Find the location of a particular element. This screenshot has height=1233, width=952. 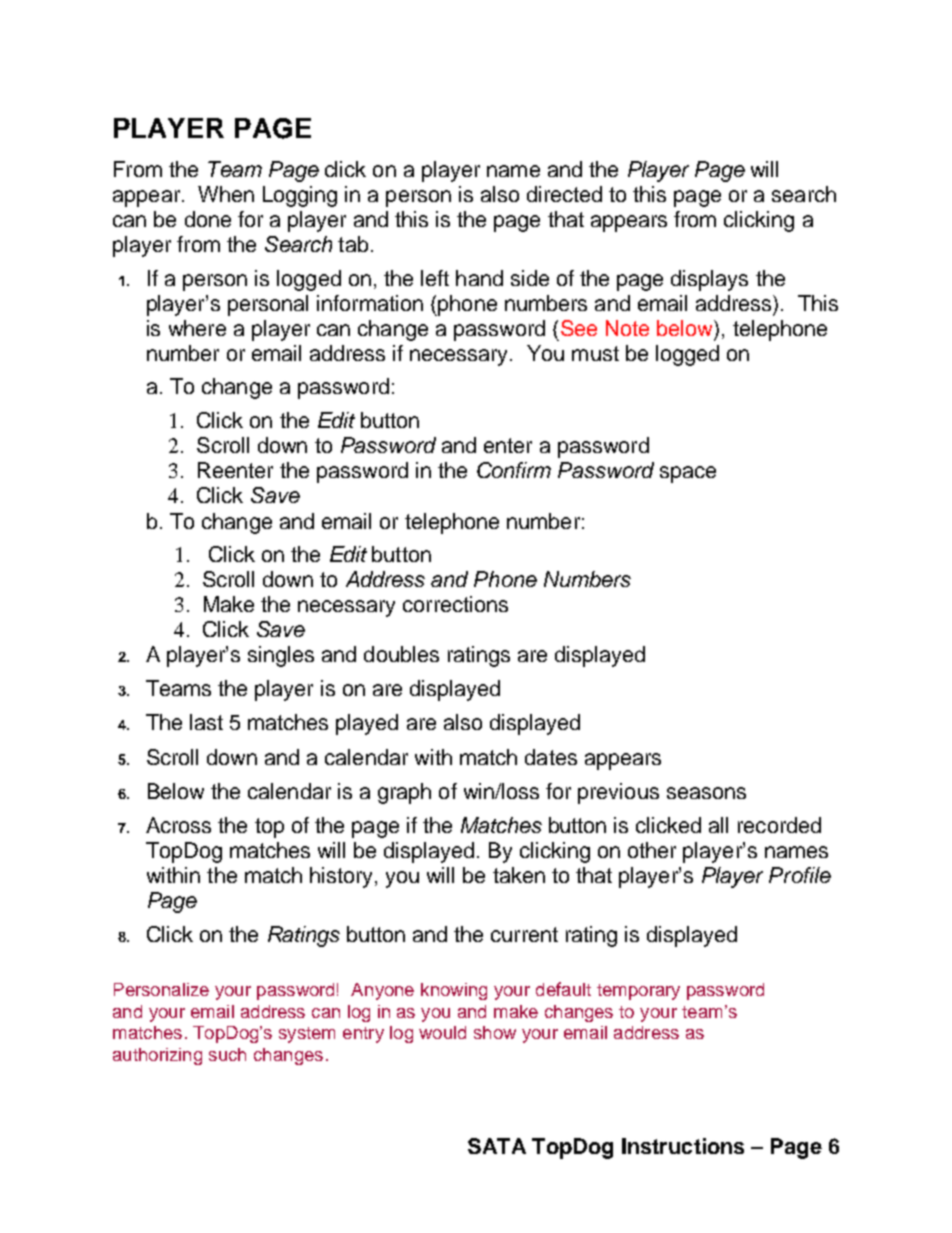

hand is located at coordinates (479, 278).
